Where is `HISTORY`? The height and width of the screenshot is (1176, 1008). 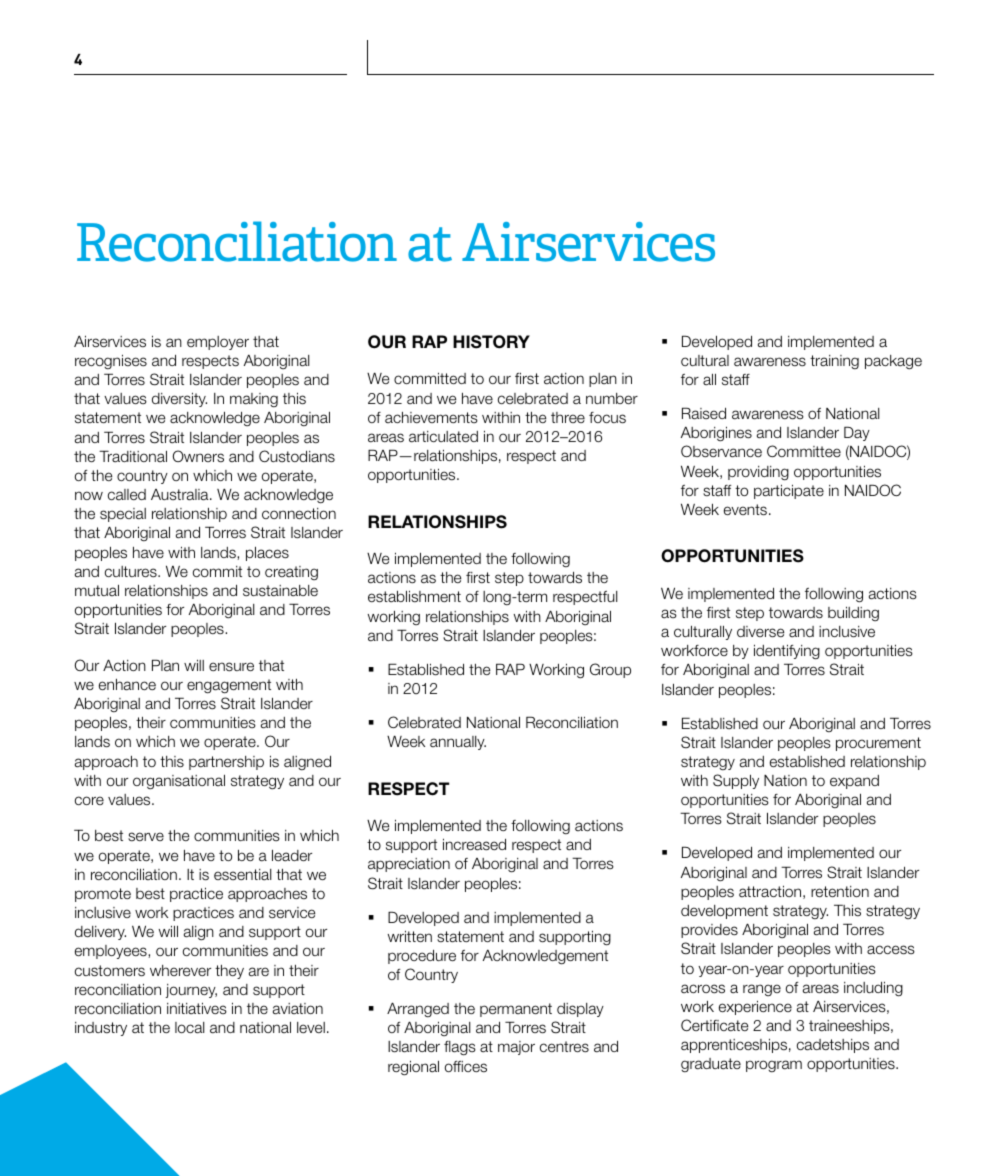 HISTORY is located at coordinates (491, 342).
